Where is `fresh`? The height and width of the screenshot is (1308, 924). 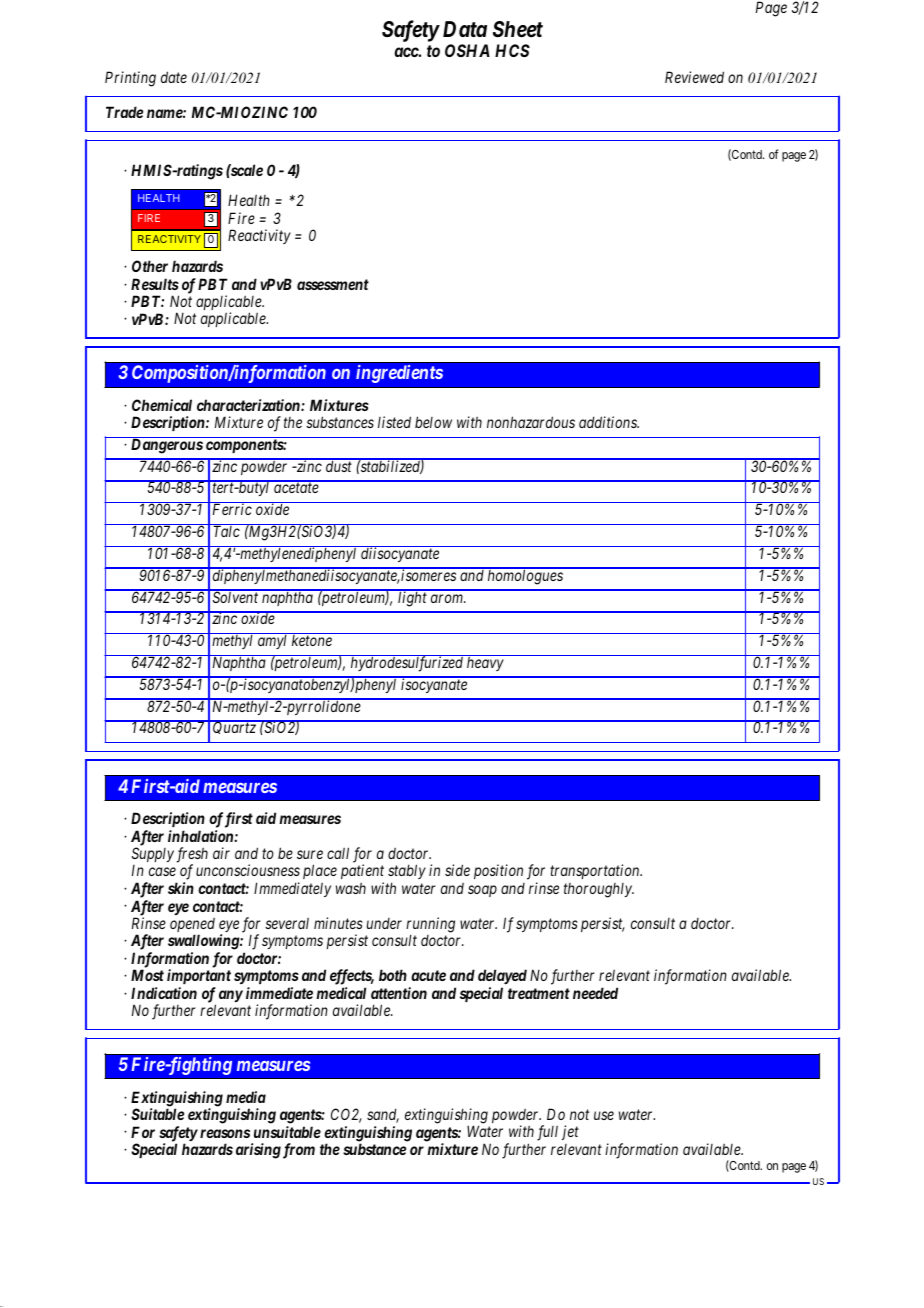
fresh is located at coordinates (192, 856).
